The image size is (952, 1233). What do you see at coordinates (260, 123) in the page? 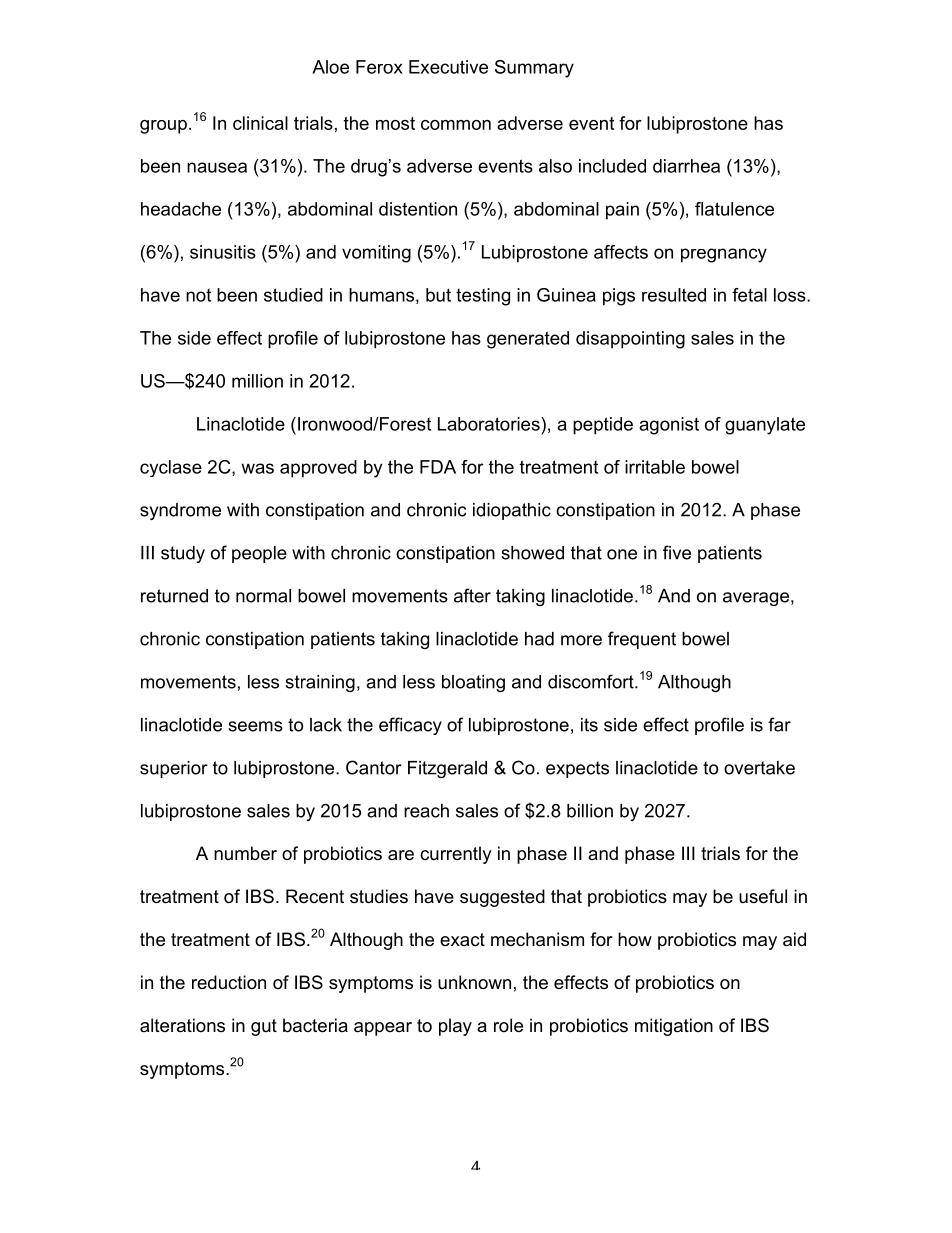
I see `clinical` at bounding box center [260, 123].
